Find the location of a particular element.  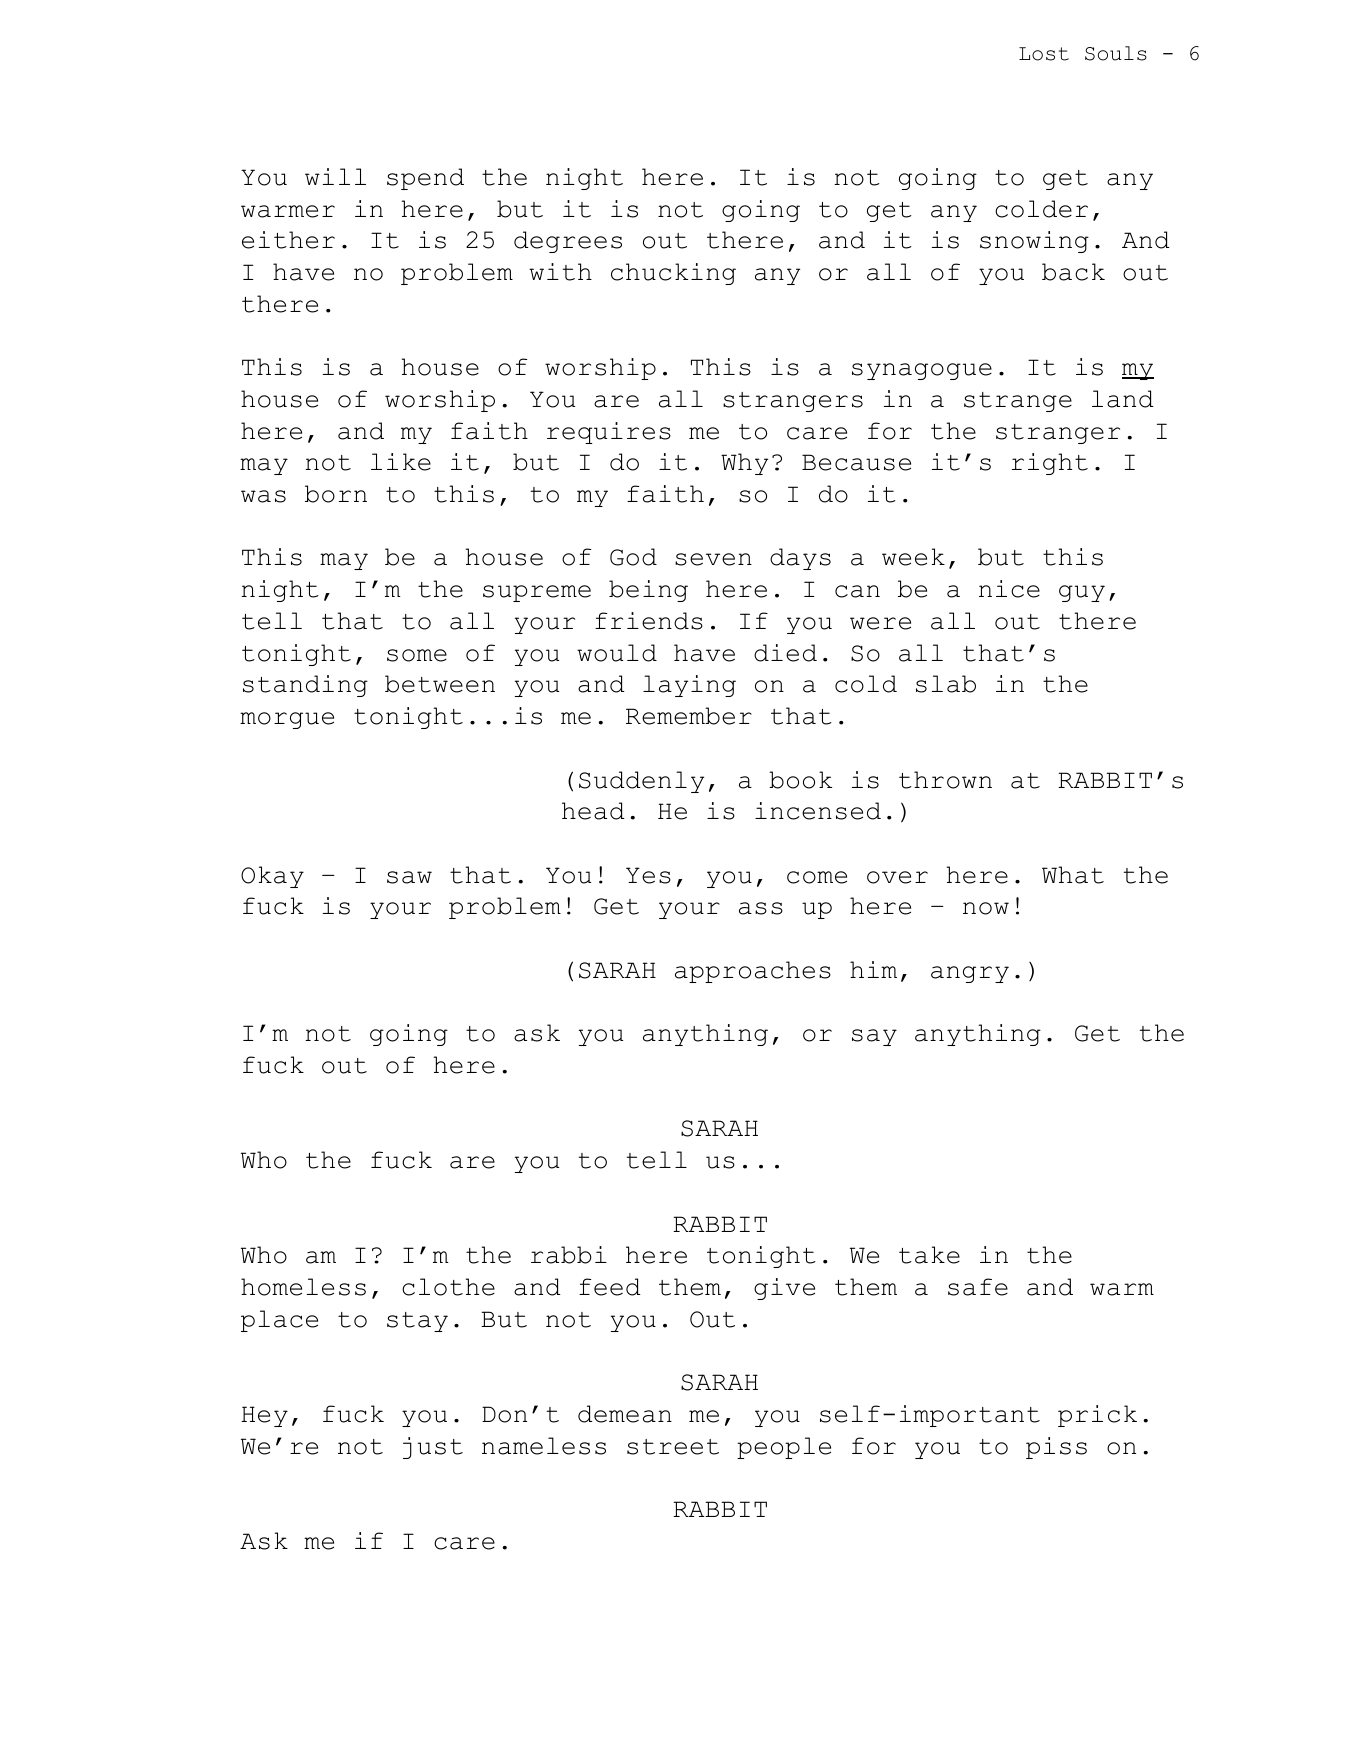

synagogue is located at coordinates (922, 371).
